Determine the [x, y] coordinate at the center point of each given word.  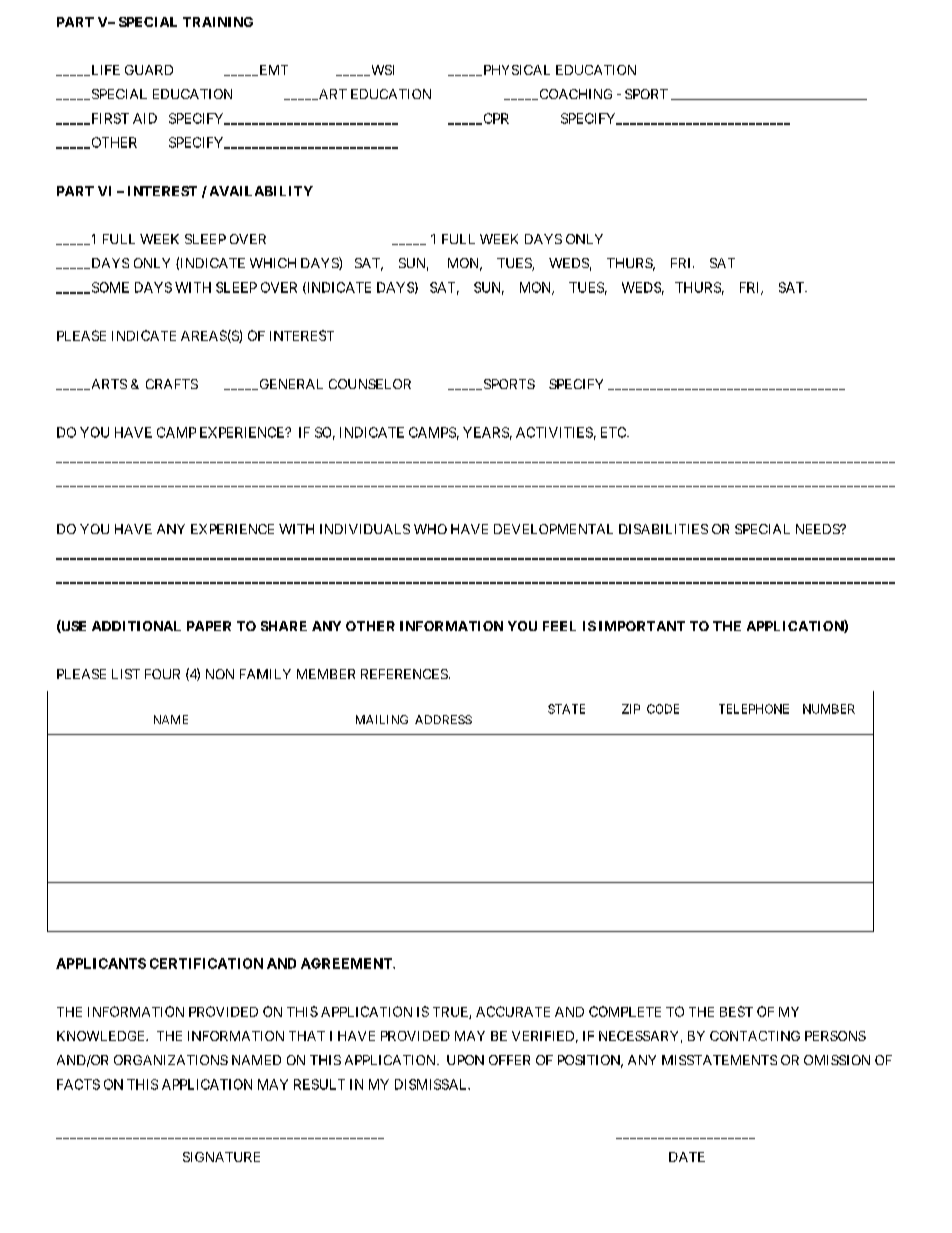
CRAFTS [172, 384]
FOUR [162, 674]
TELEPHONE [754, 709]
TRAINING [218, 22]
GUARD [149, 70]
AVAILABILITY [261, 191]
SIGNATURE [221, 1157]
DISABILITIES [663, 529]
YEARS [486, 432]
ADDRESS [443, 719]
